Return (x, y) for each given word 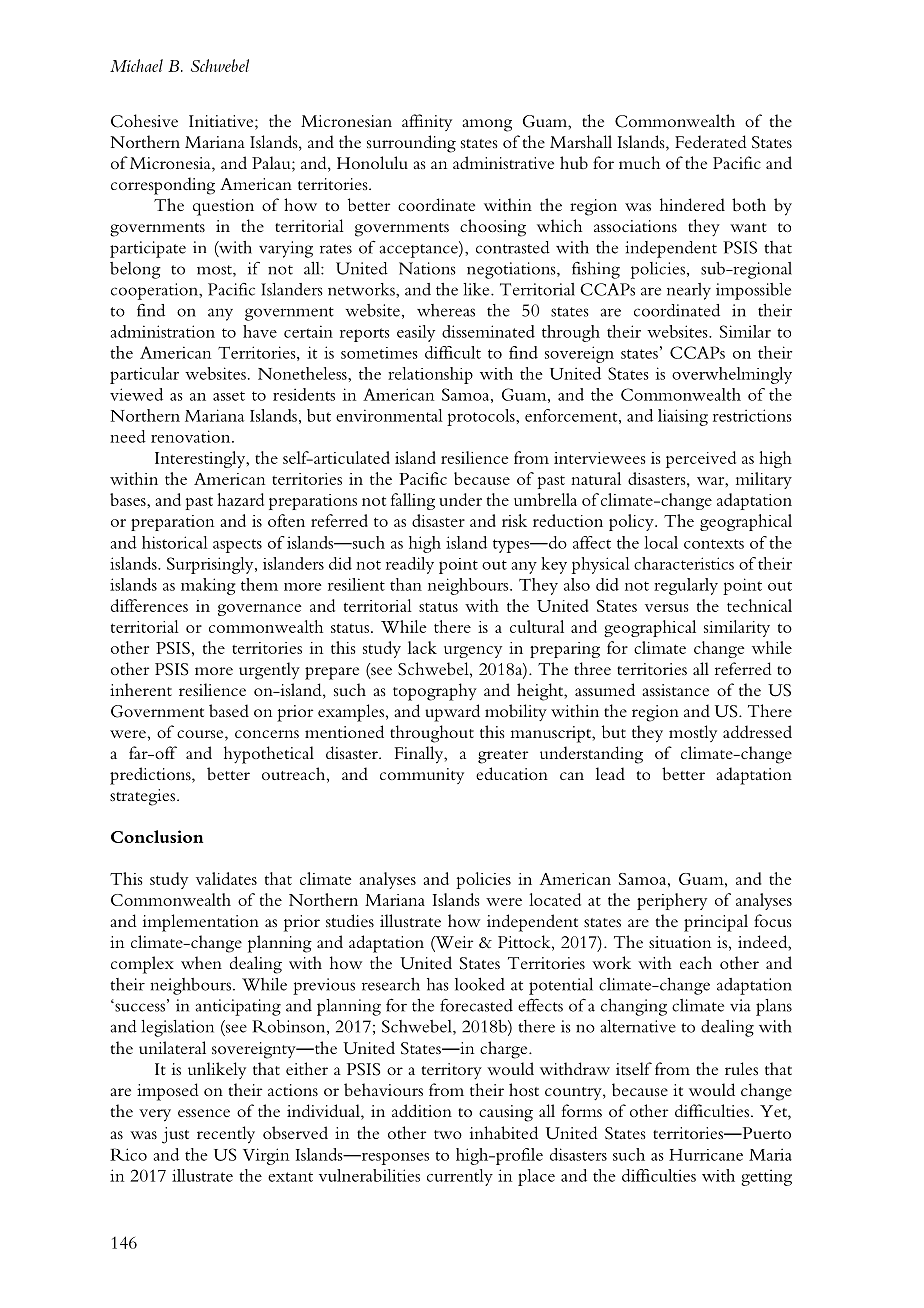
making (208, 586)
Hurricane (706, 1155)
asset (229, 396)
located (555, 899)
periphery (672, 901)
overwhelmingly (732, 375)
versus (667, 608)
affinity (427, 122)
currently (460, 1177)
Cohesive (144, 121)
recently (226, 1135)
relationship (430, 375)
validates (226, 878)
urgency (473, 652)
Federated (711, 141)
